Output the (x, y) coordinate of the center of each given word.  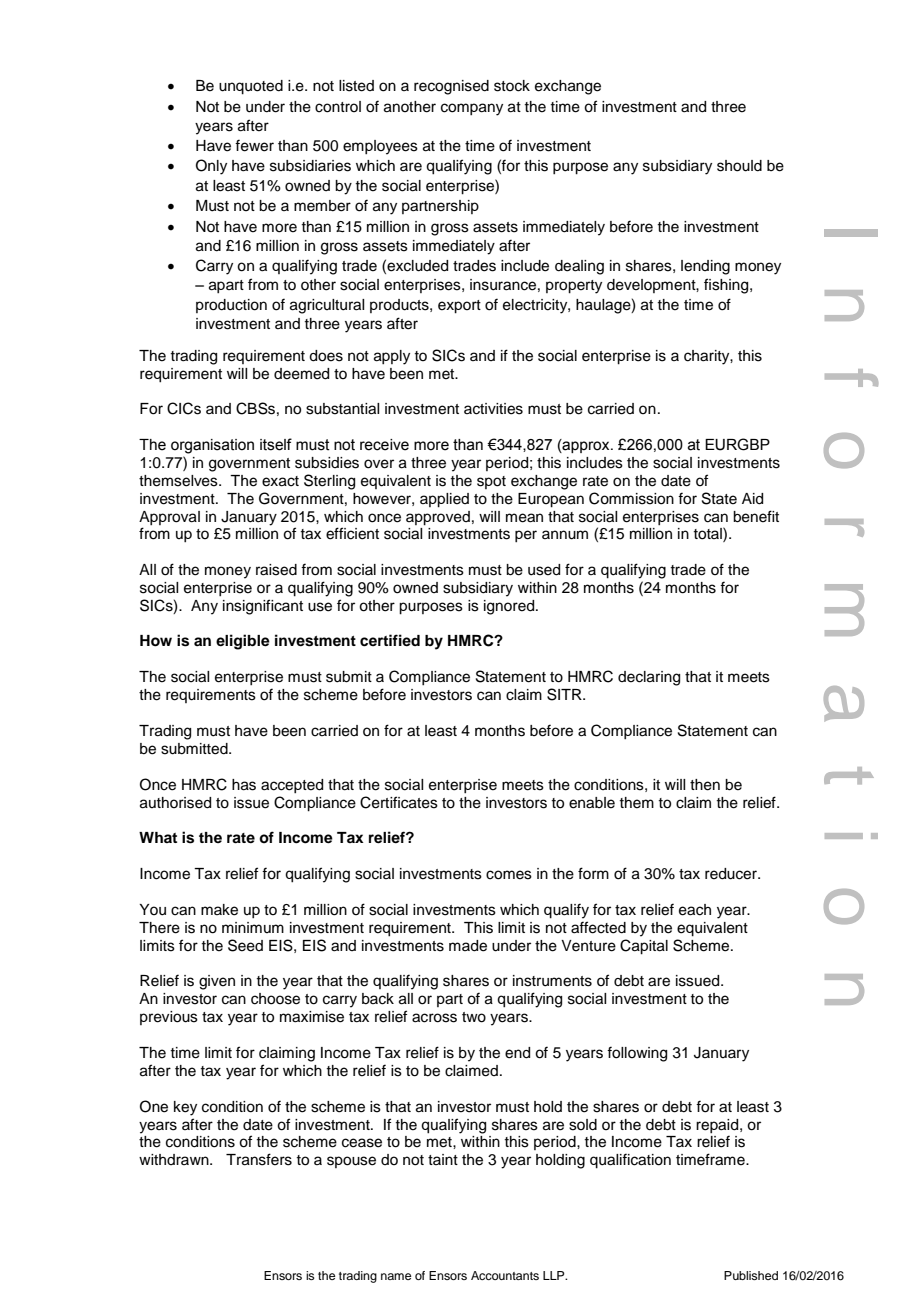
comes (509, 875)
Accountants (505, 1275)
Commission (631, 498)
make (219, 910)
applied (444, 500)
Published (751, 1275)
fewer (254, 145)
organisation (212, 446)
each (695, 910)
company (472, 109)
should (739, 166)
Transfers (259, 1159)
